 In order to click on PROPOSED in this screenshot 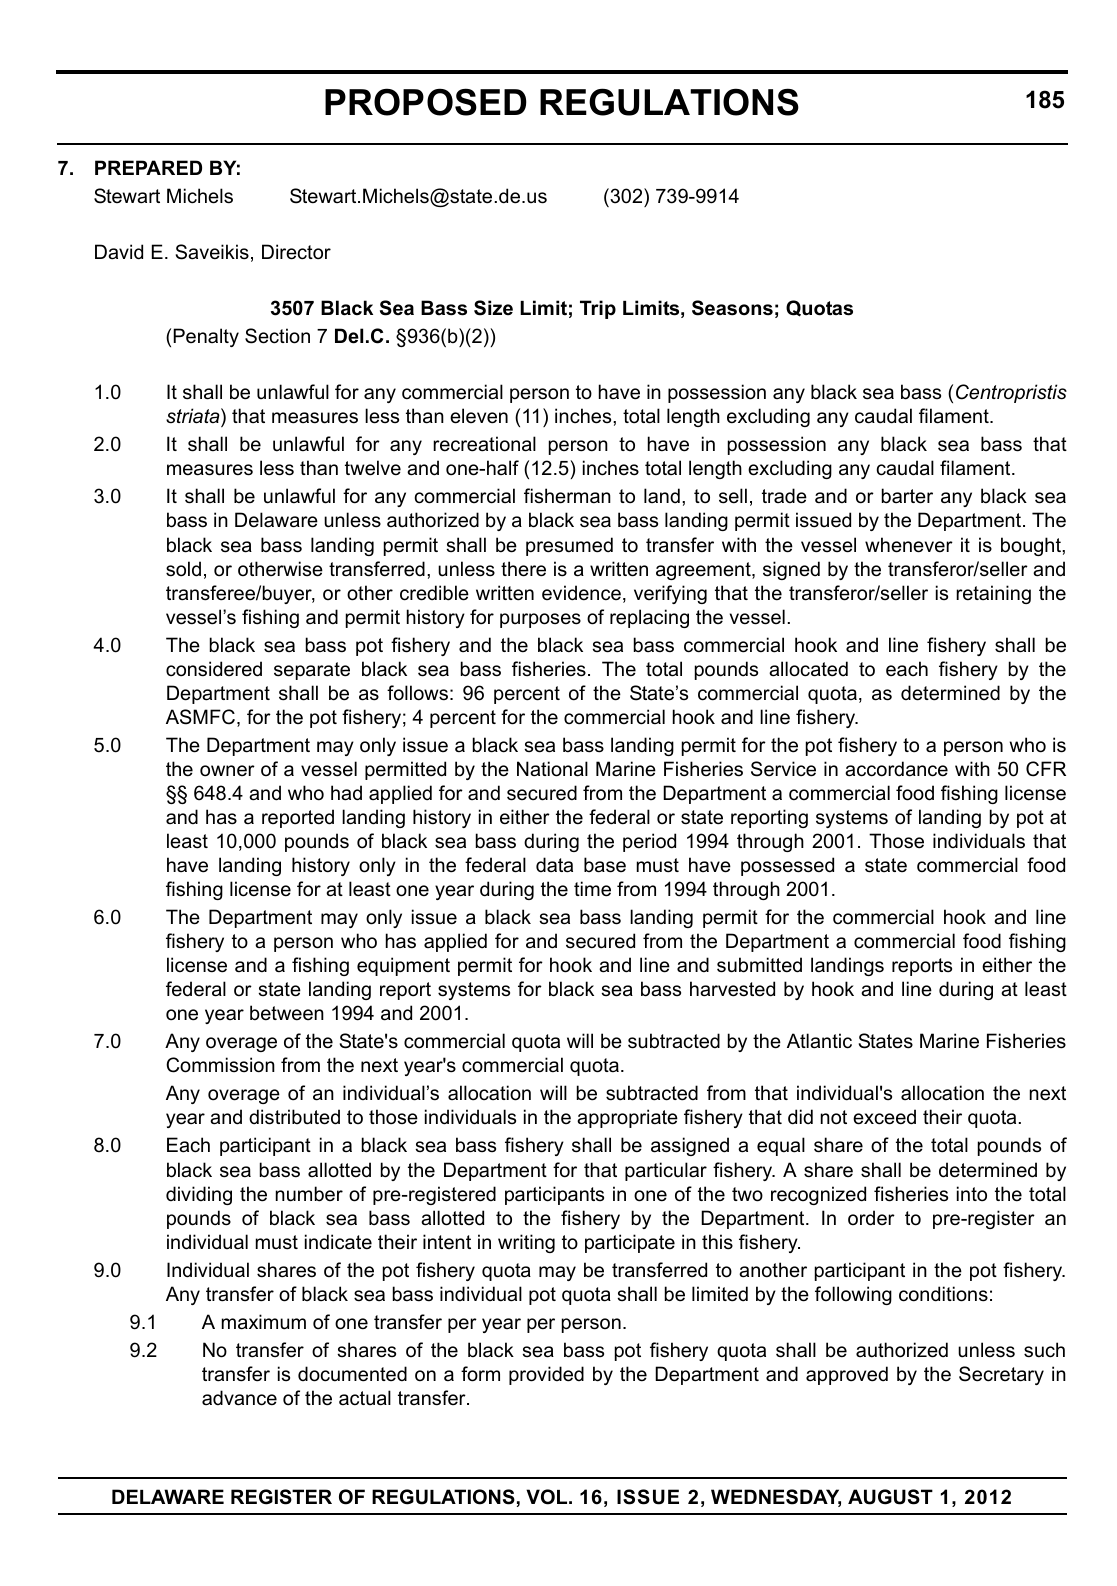, I will do `click(426, 102)`.
